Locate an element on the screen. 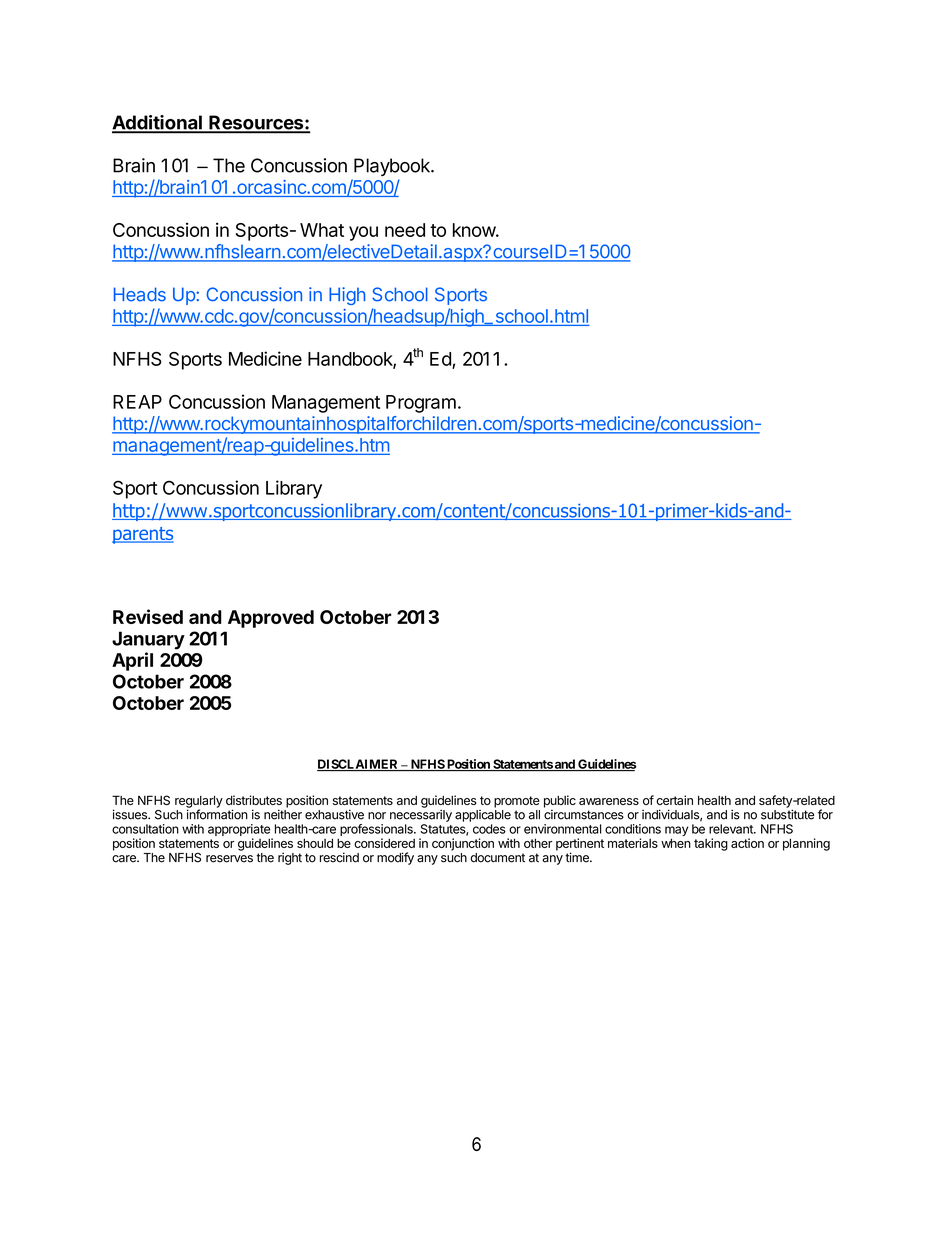 The height and width of the screenshot is (1233, 952). taking is located at coordinates (711, 844).
